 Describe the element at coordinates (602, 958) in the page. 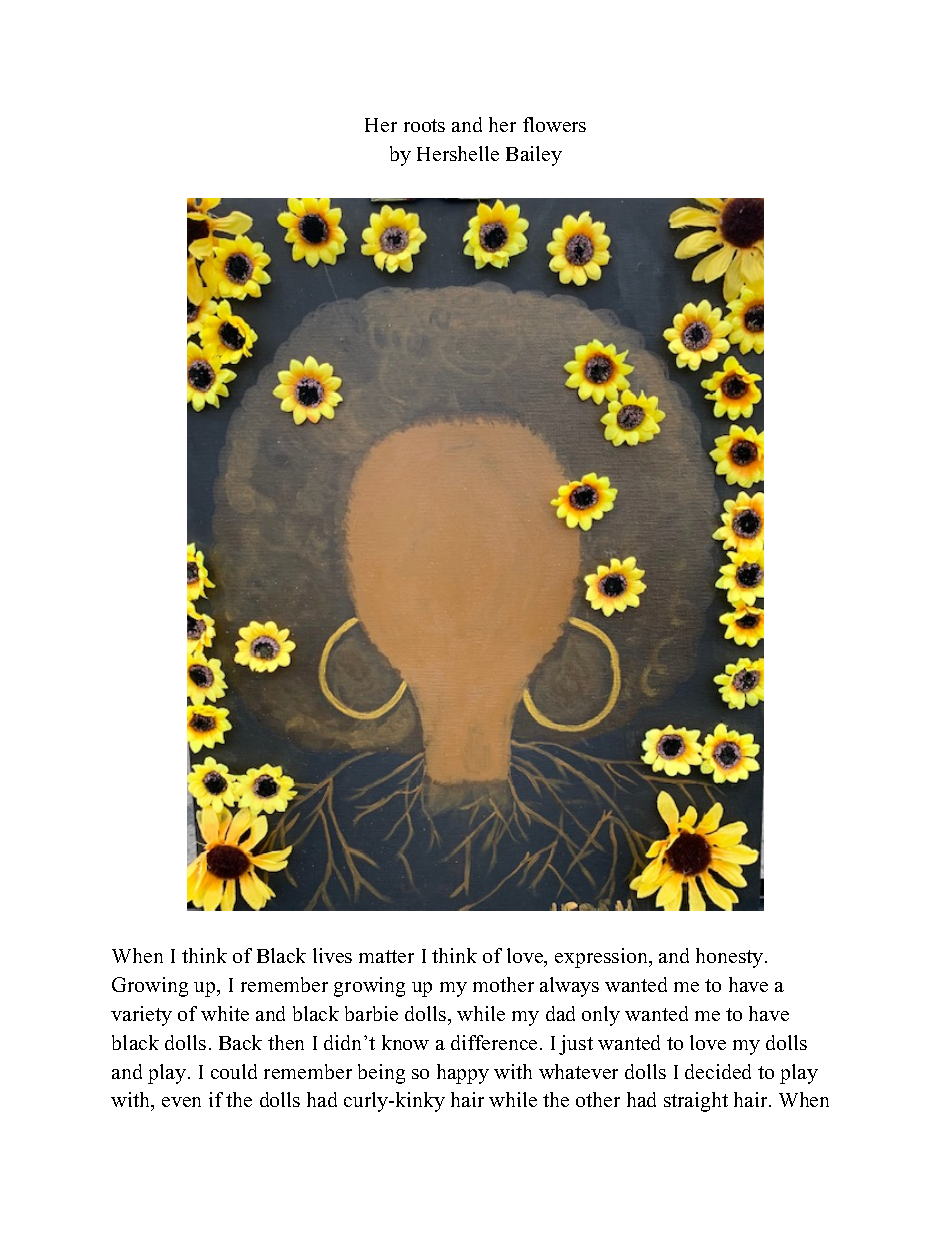

I see `expression` at that location.
